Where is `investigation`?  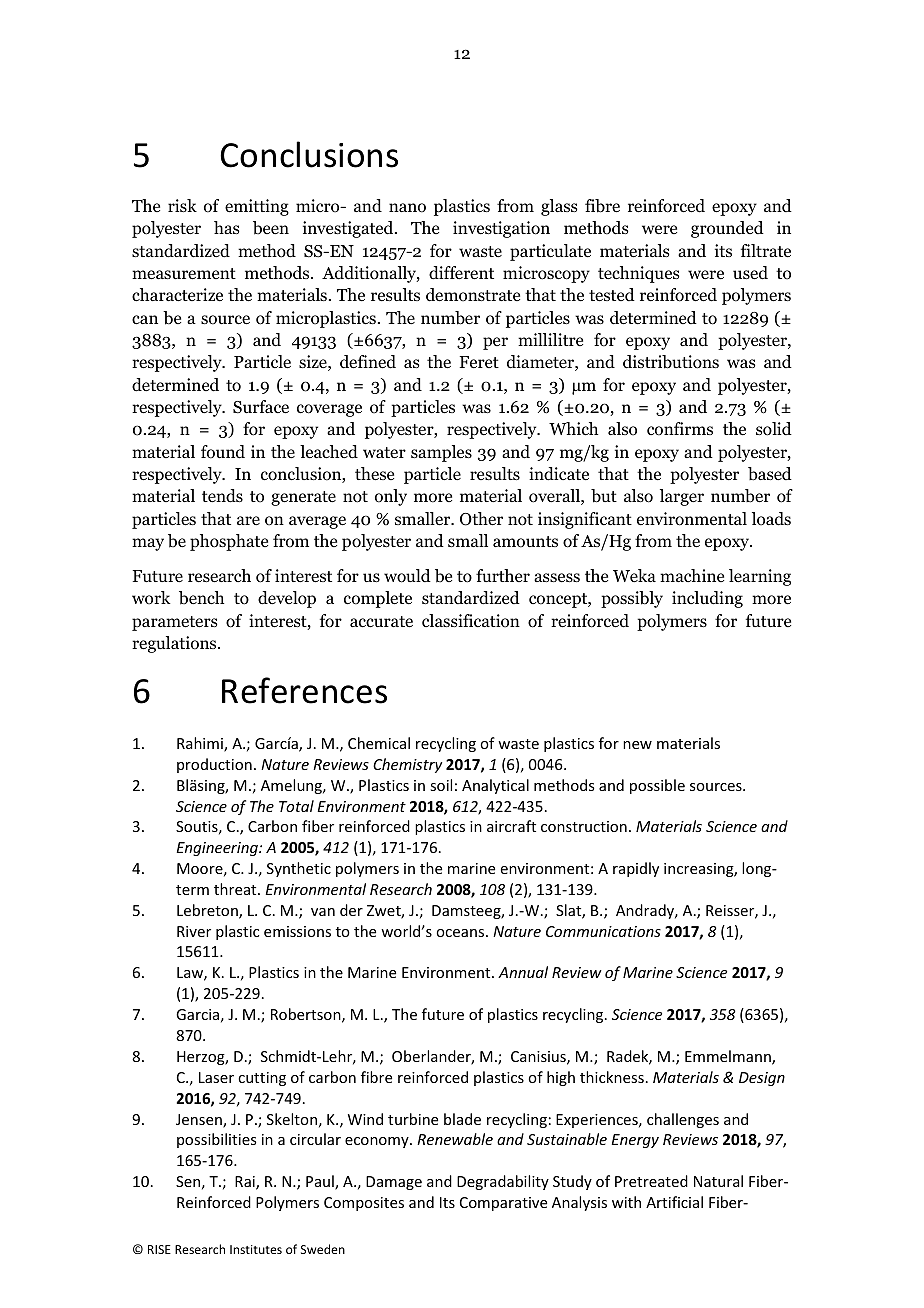
investigation is located at coordinates (501, 229).
